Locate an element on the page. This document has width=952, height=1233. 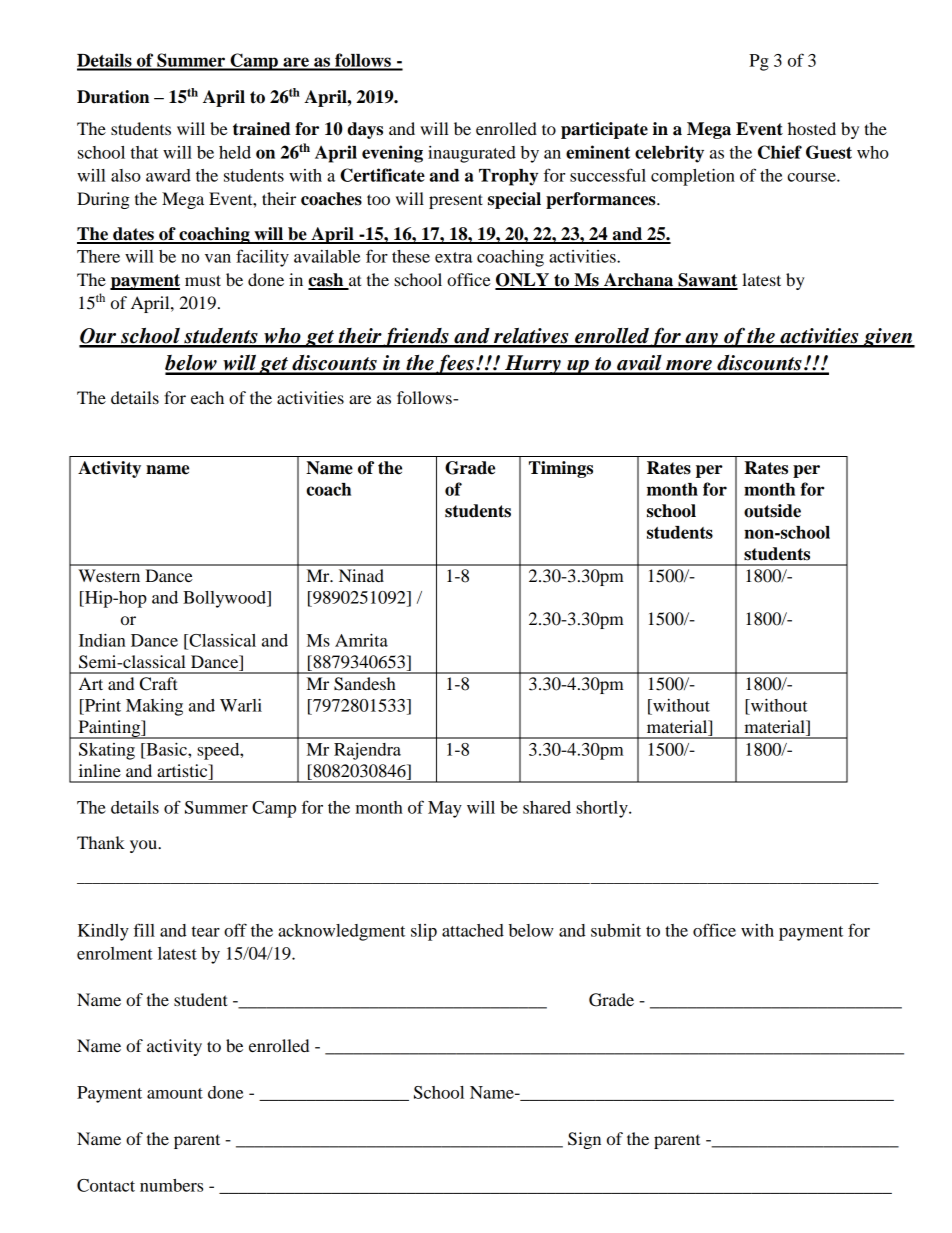
inaugurated is located at coordinates (472, 154).
